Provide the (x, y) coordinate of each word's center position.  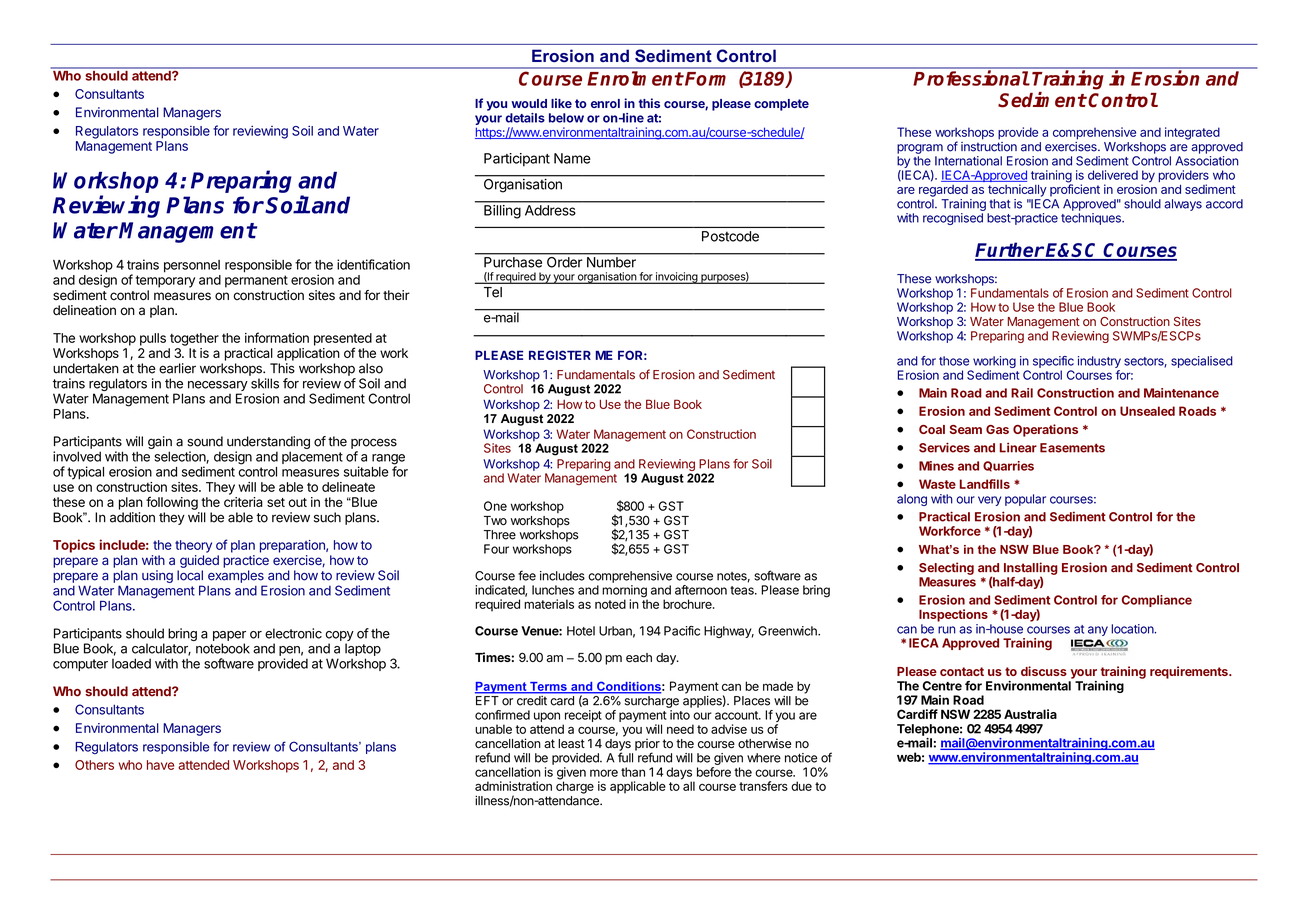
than (633, 772)
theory (193, 546)
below (566, 118)
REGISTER (560, 355)
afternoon (701, 590)
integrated (1192, 133)
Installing (1031, 569)
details (525, 118)
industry (1099, 362)
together (194, 339)
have (160, 765)
